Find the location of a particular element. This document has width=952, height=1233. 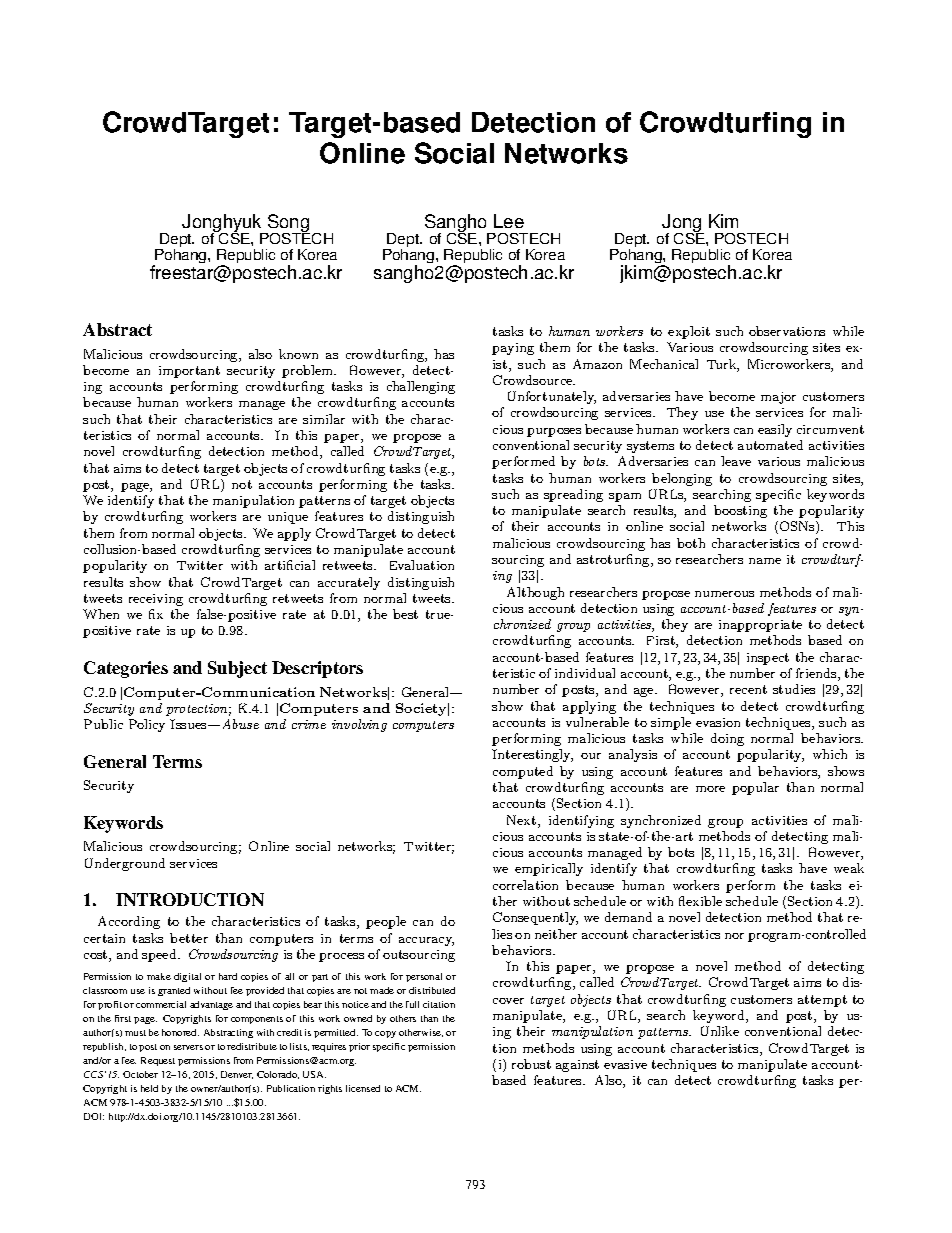

Song is located at coordinates (288, 224).
